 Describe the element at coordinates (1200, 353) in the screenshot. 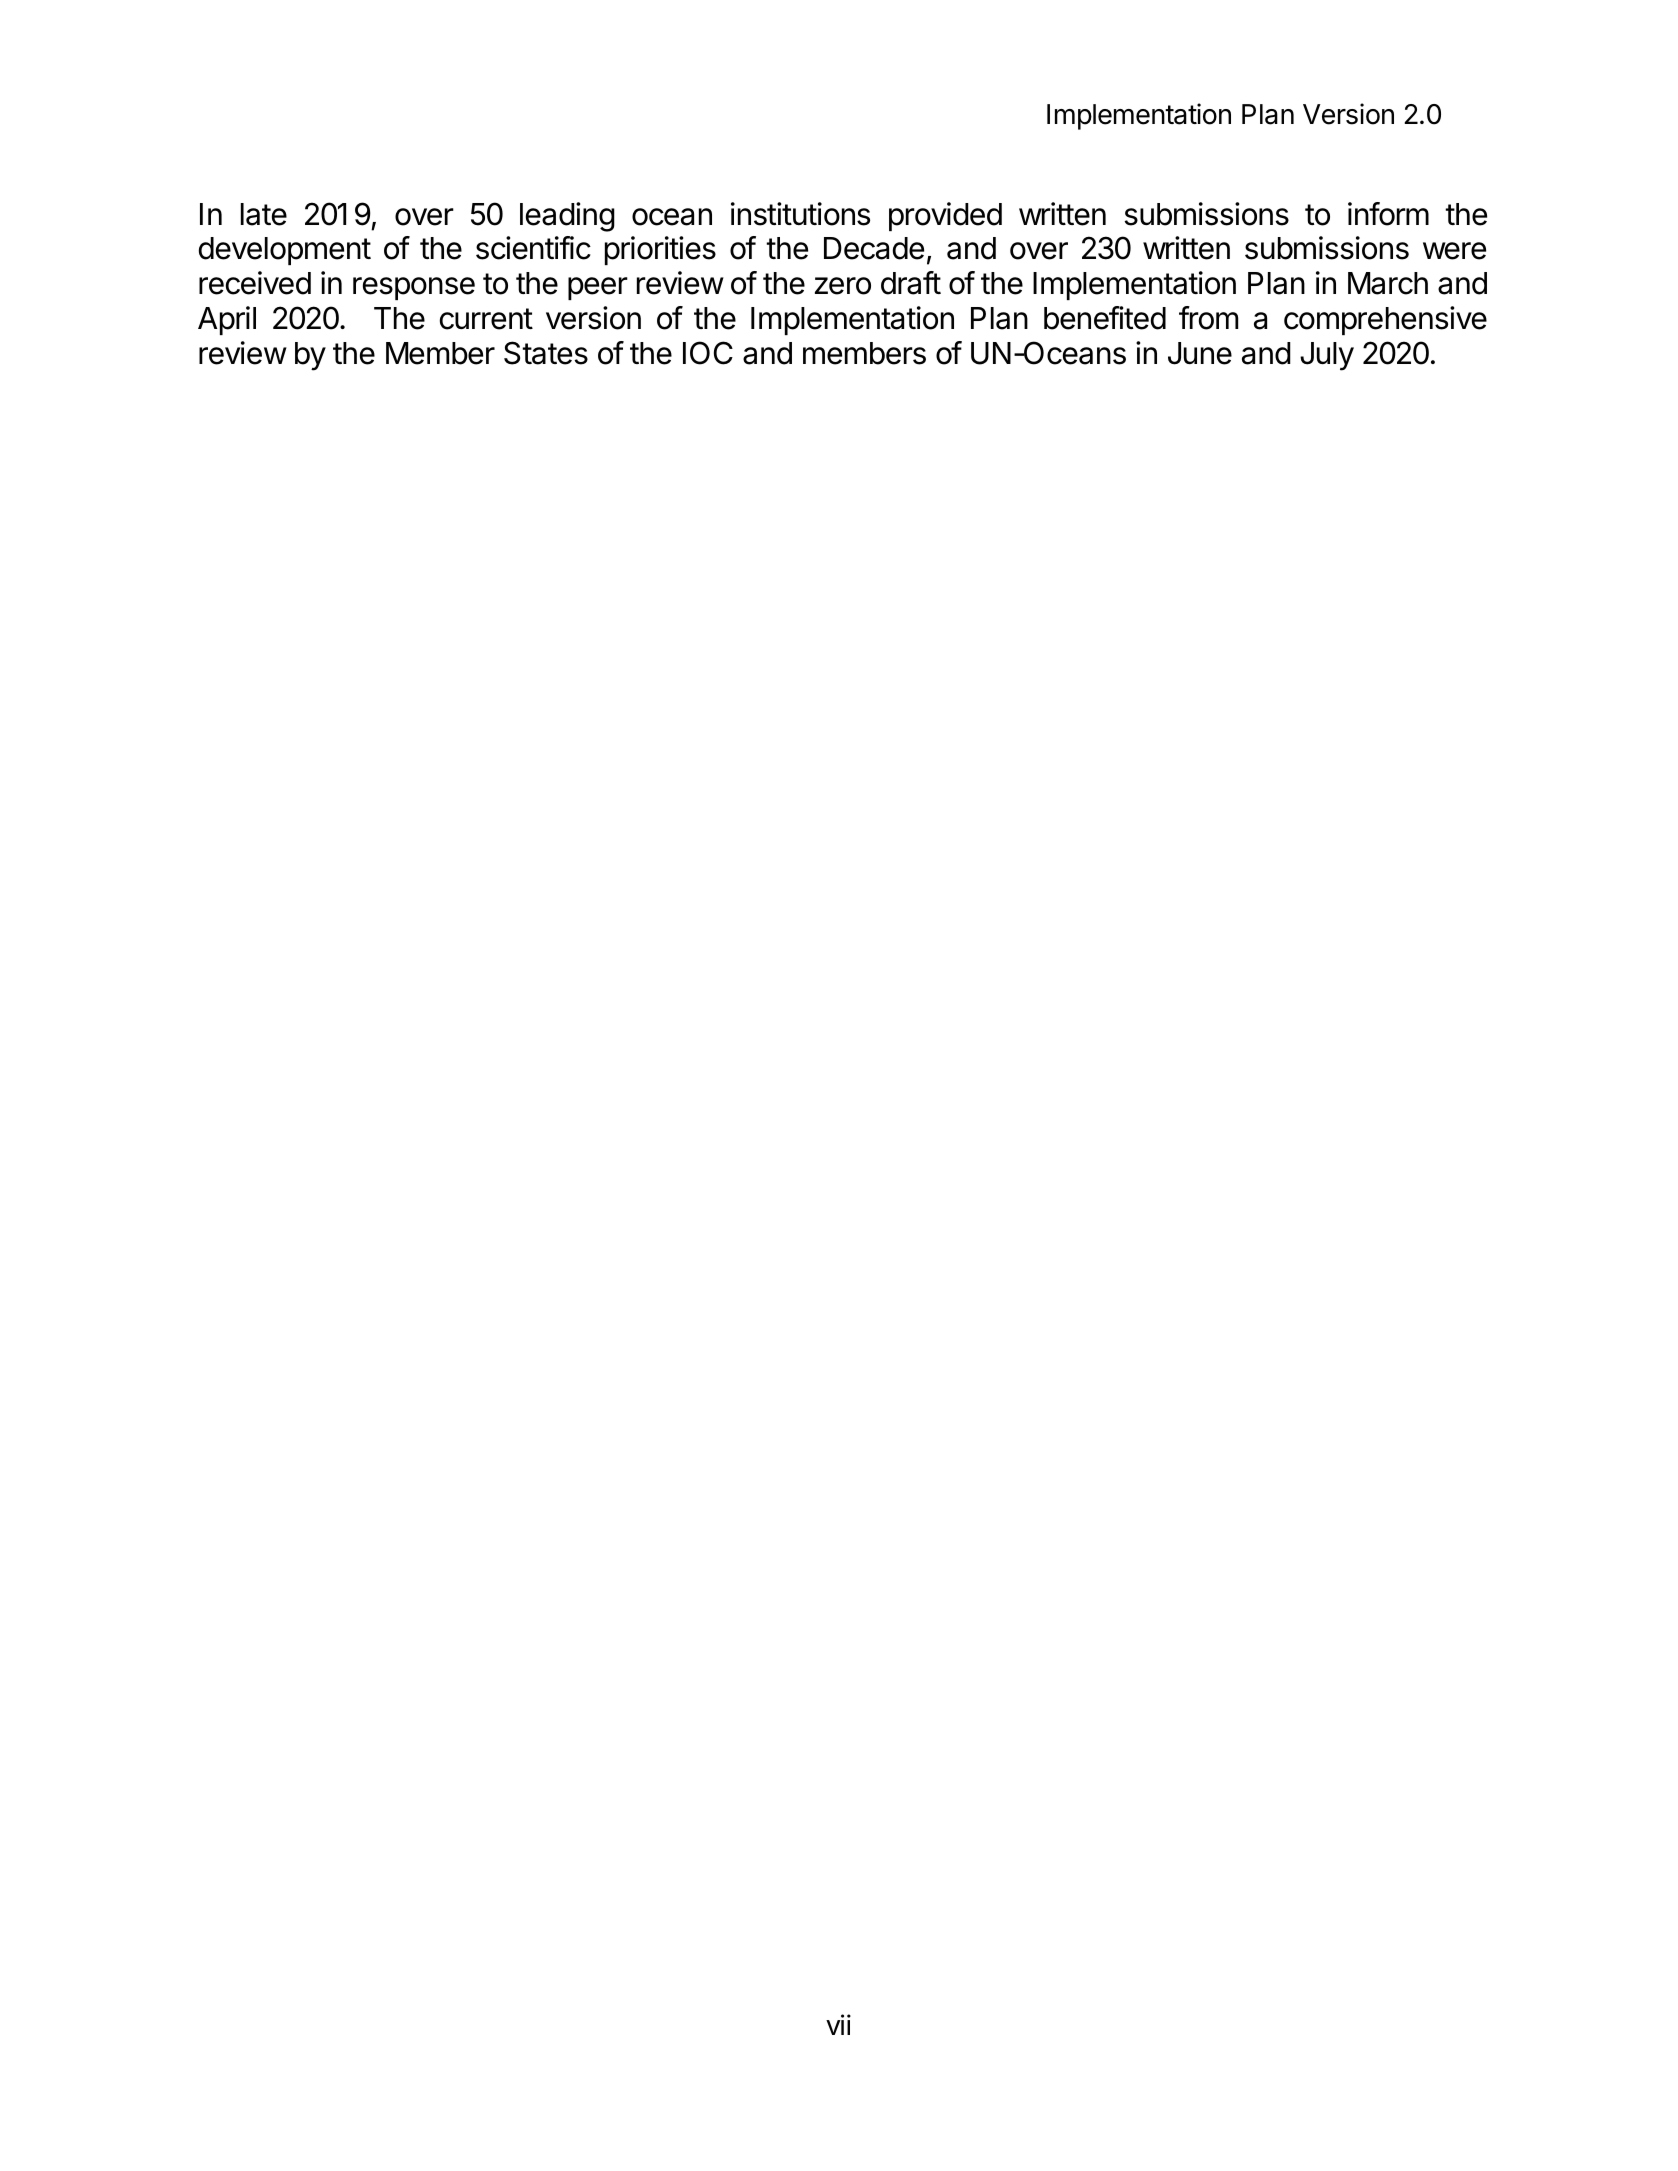

I see `June` at that location.
